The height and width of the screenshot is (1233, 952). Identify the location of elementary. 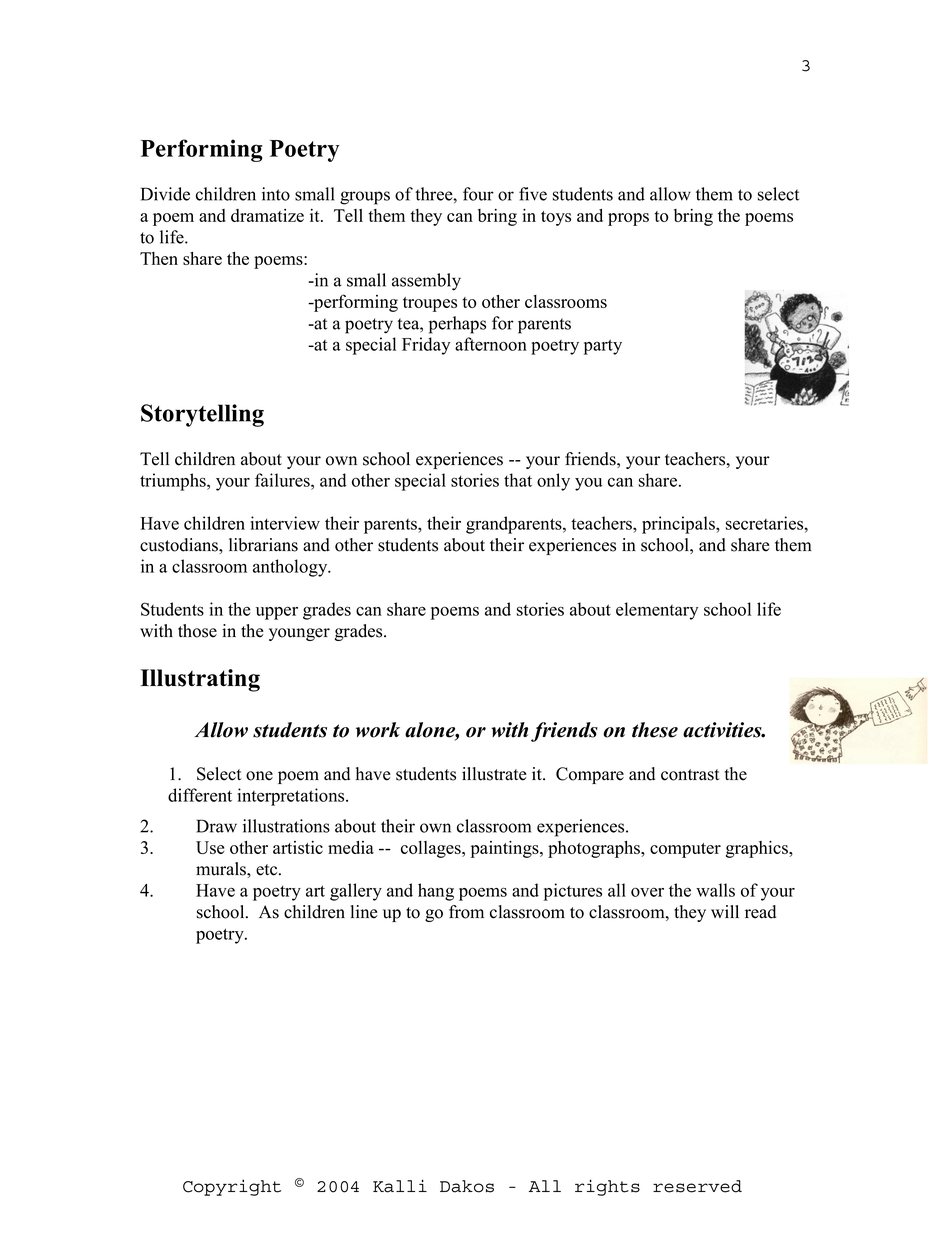
(657, 611).
